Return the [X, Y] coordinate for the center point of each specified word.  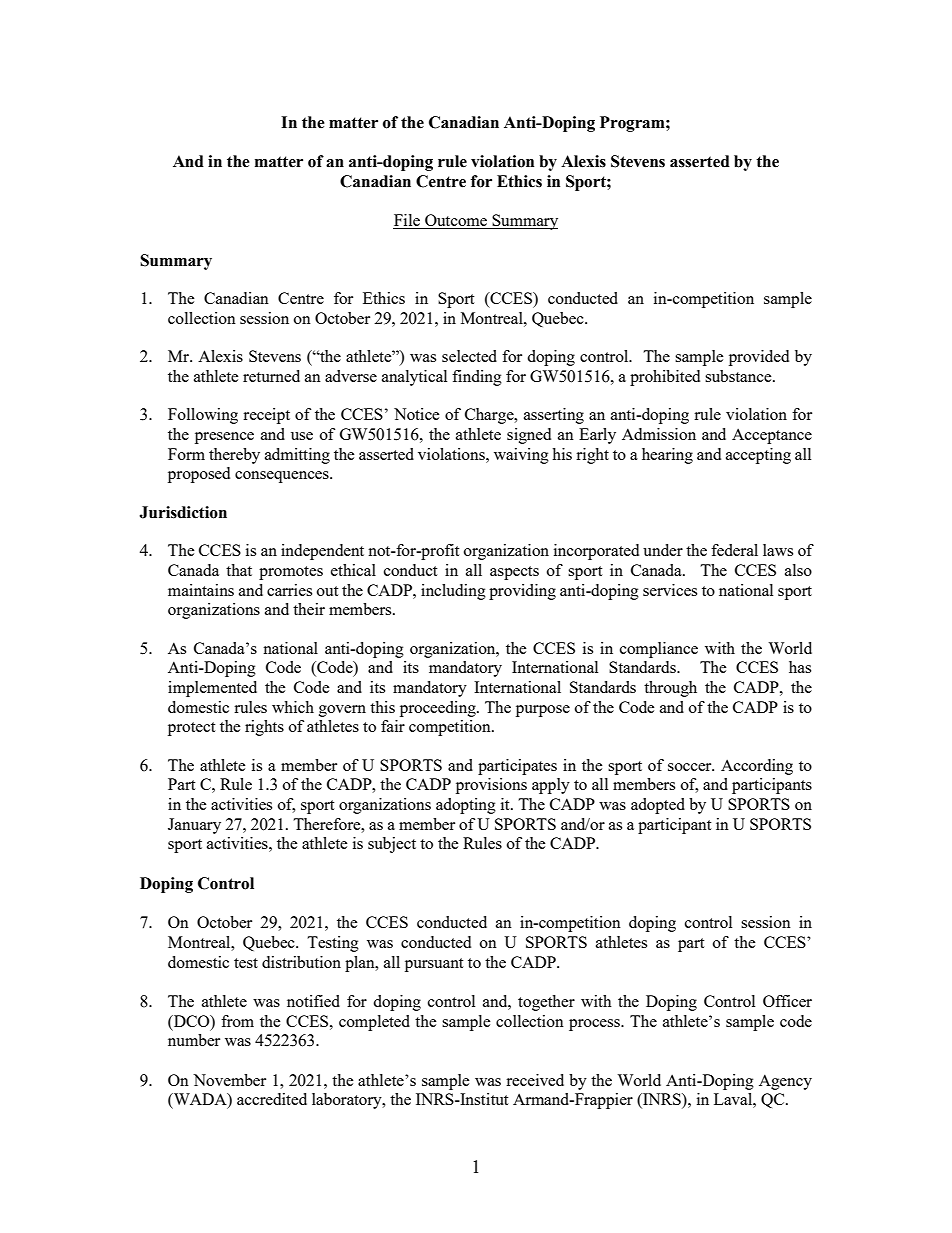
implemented [212, 689]
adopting [466, 806]
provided [759, 358]
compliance [659, 650]
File [408, 221]
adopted [658, 806]
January [194, 826]
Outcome [456, 221]
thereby [234, 456]
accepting [758, 456]
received [535, 1080]
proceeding [439, 709]
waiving [521, 456]
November [229, 1080]
